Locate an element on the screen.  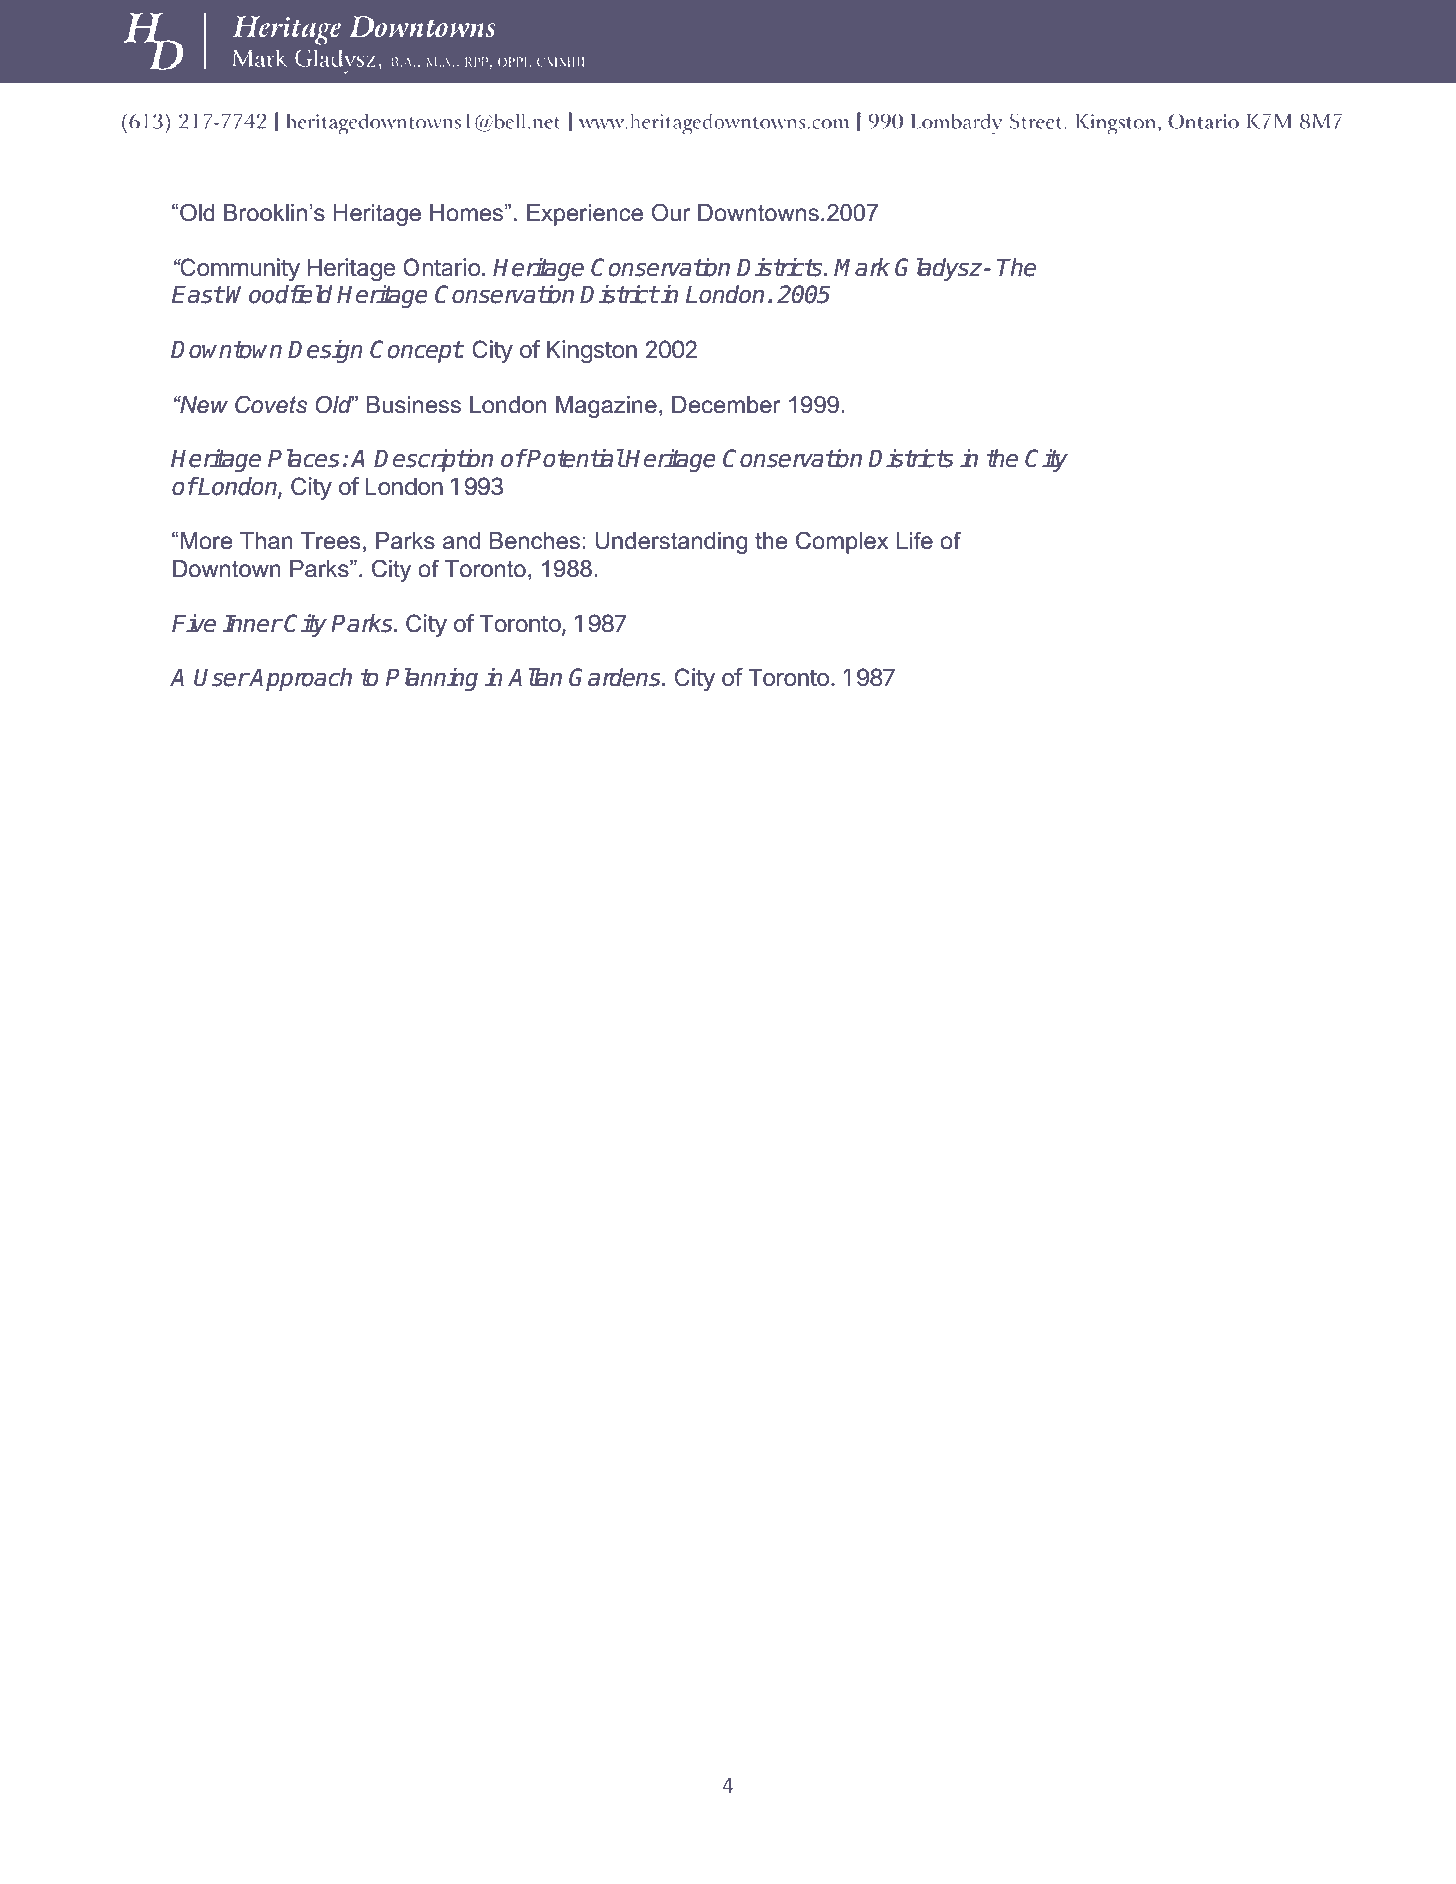
Ontario is located at coordinates (442, 267).
